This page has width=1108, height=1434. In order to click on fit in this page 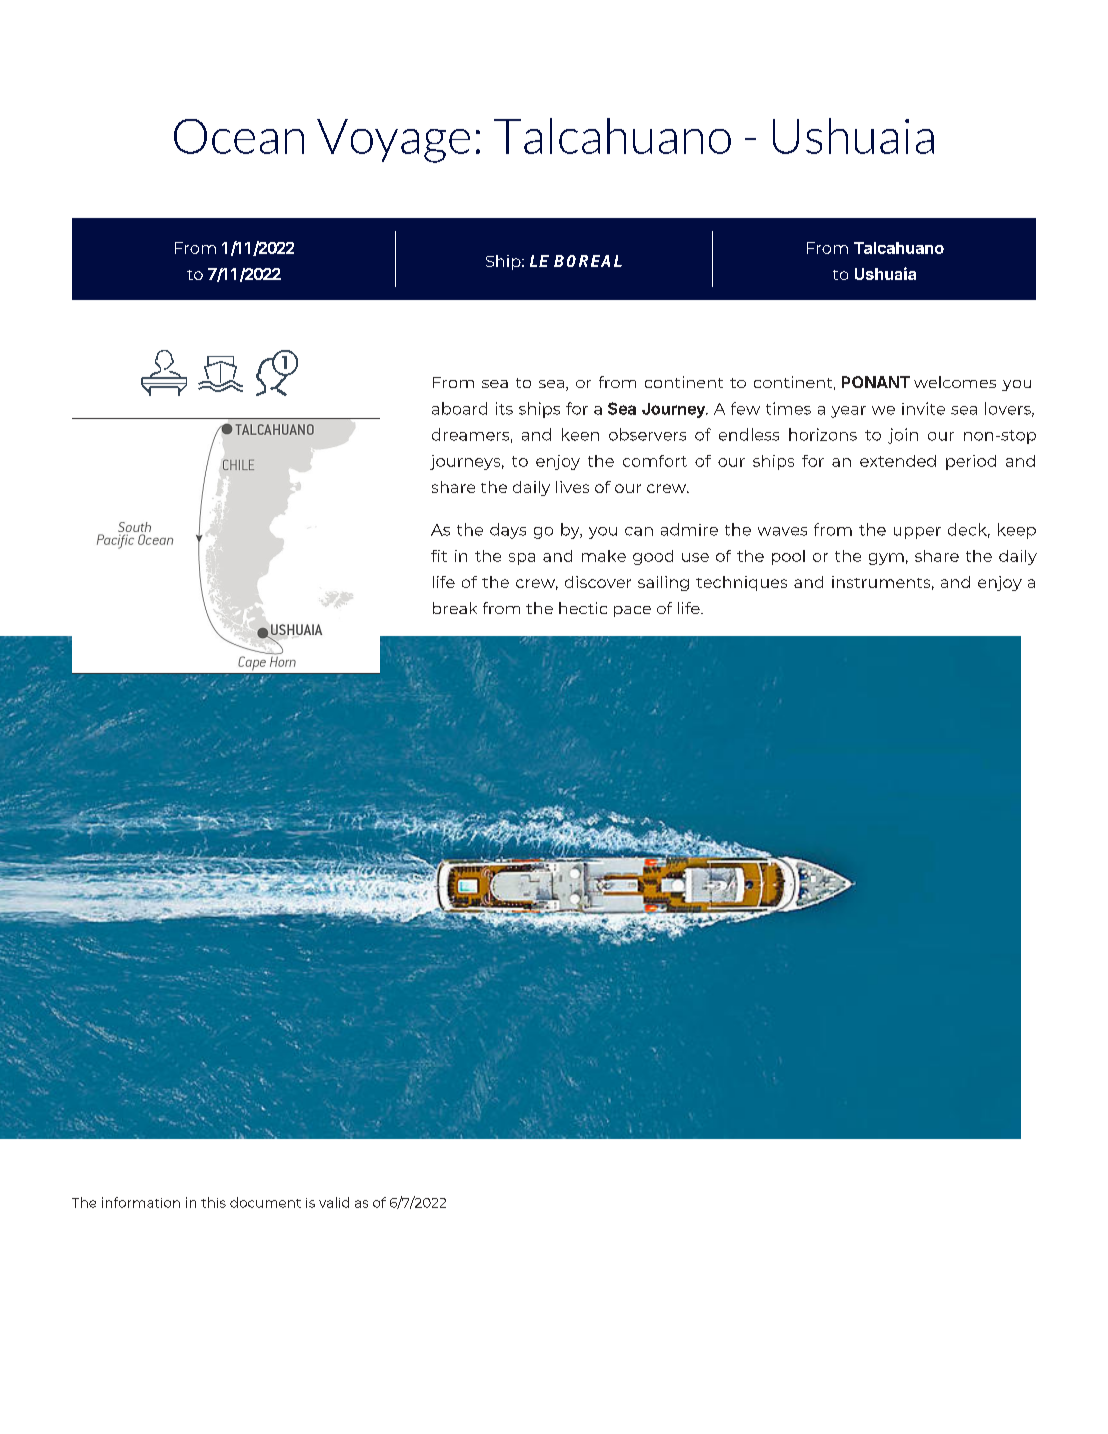, I will do `click(439, 556)`.
